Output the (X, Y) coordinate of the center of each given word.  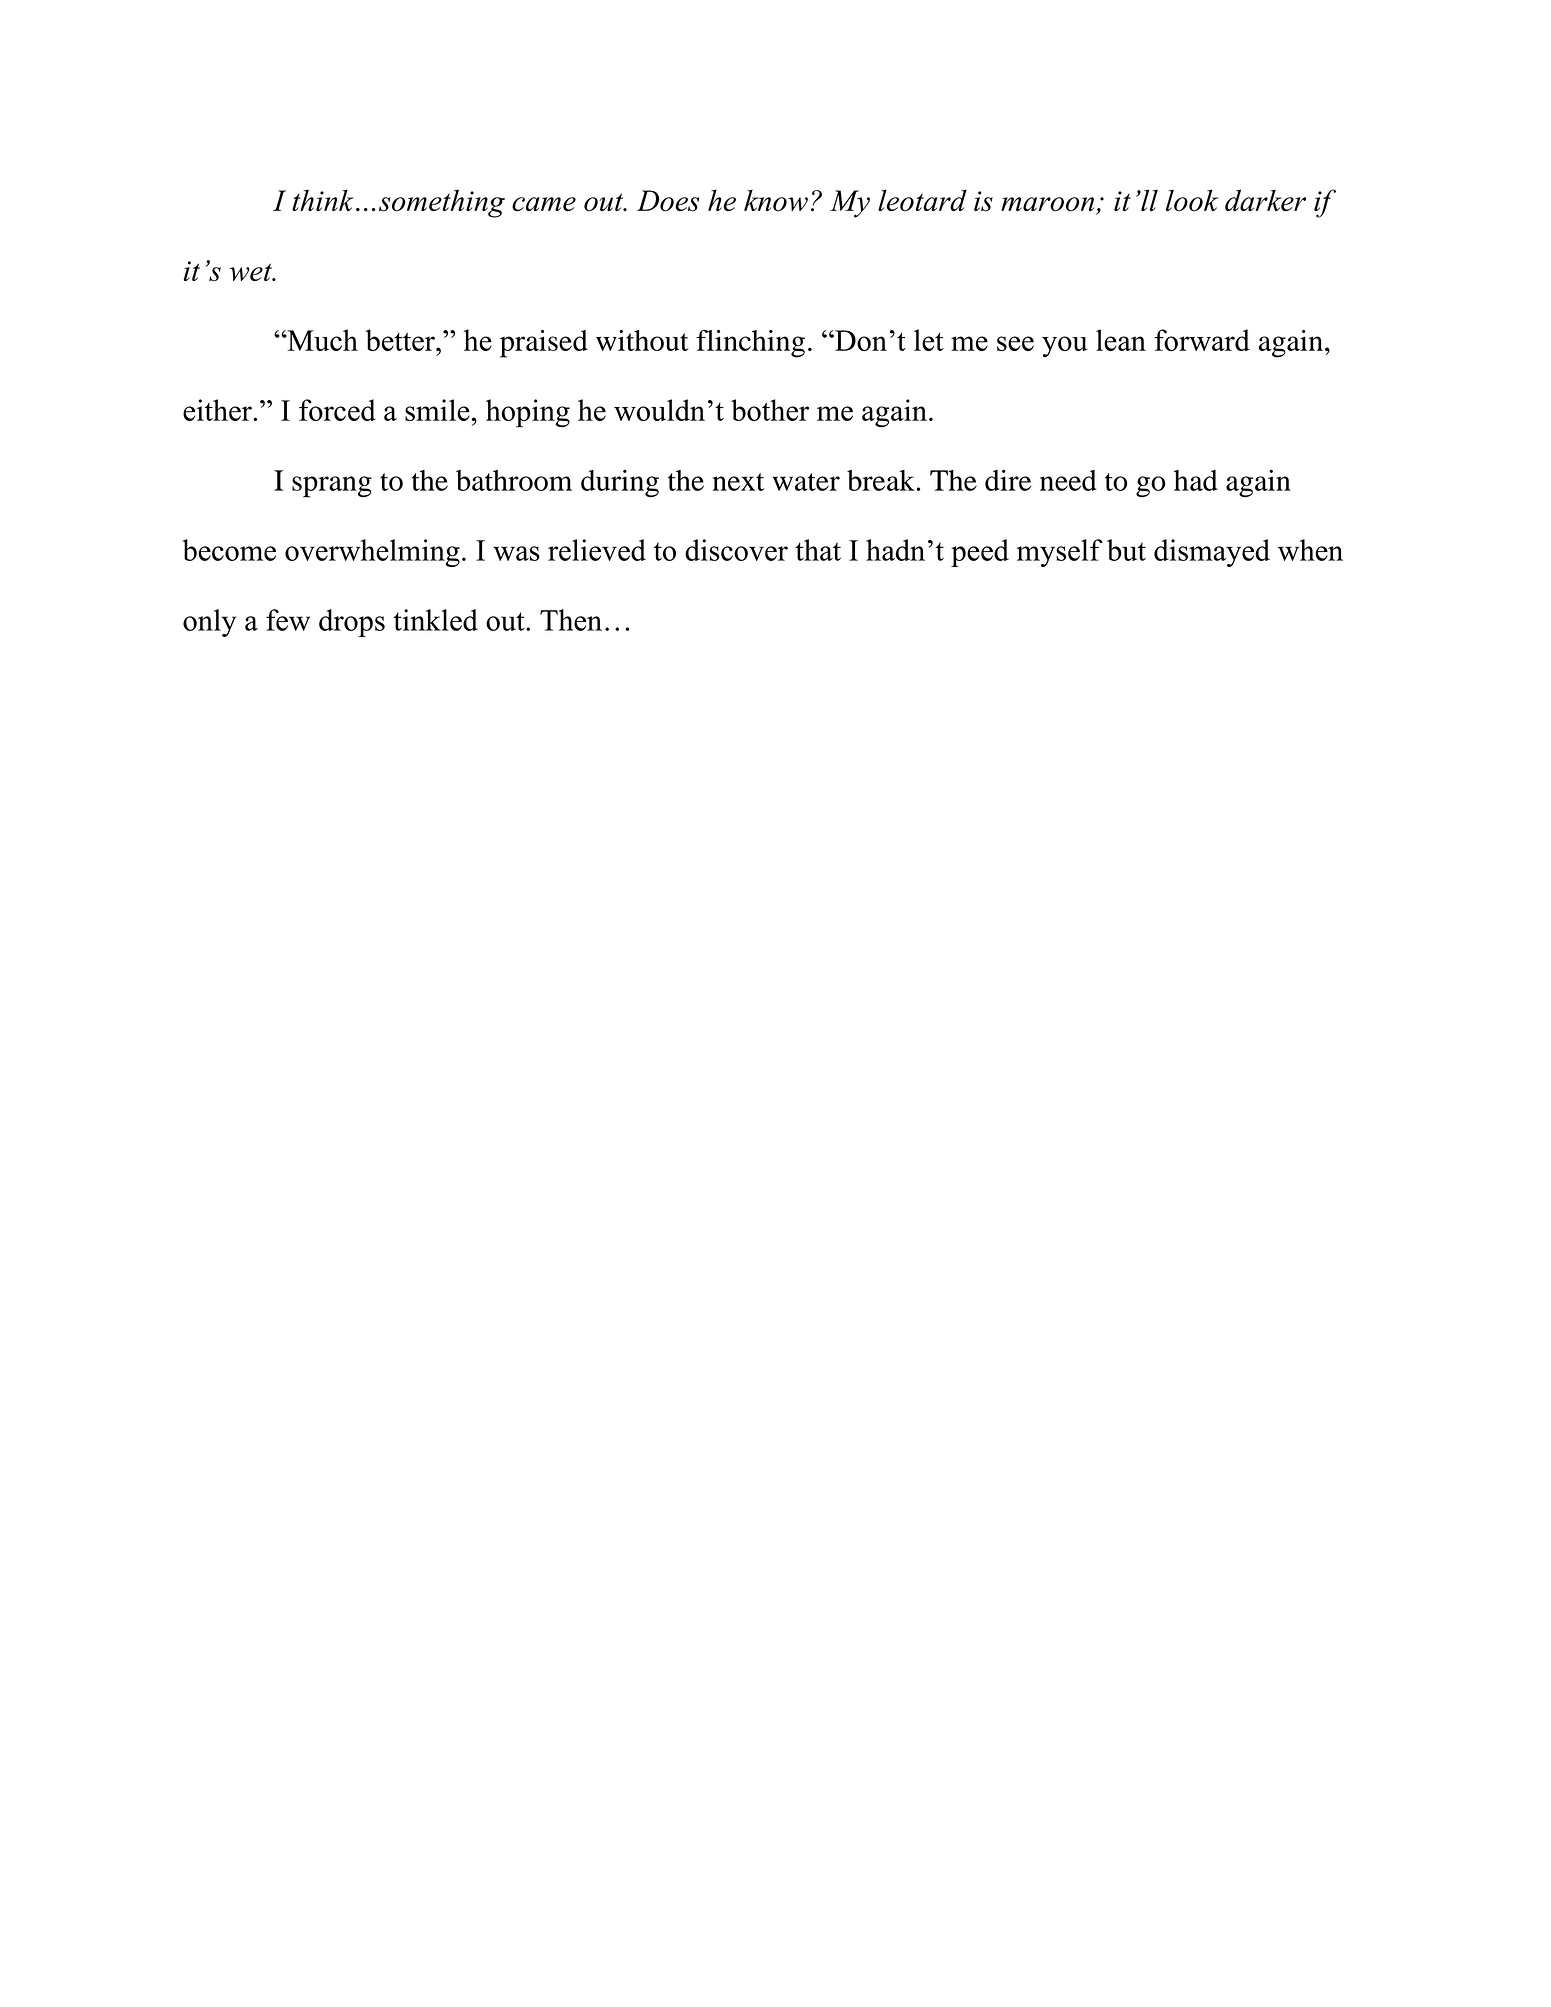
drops (352, 623)
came (544, 204)
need (1068, 480)
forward (1202, 340)
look (1192, 200)
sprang (332, 487)
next (738, 482)
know (776, 200)
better (401, 340)
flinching (750, 344)
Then (571, 620)
